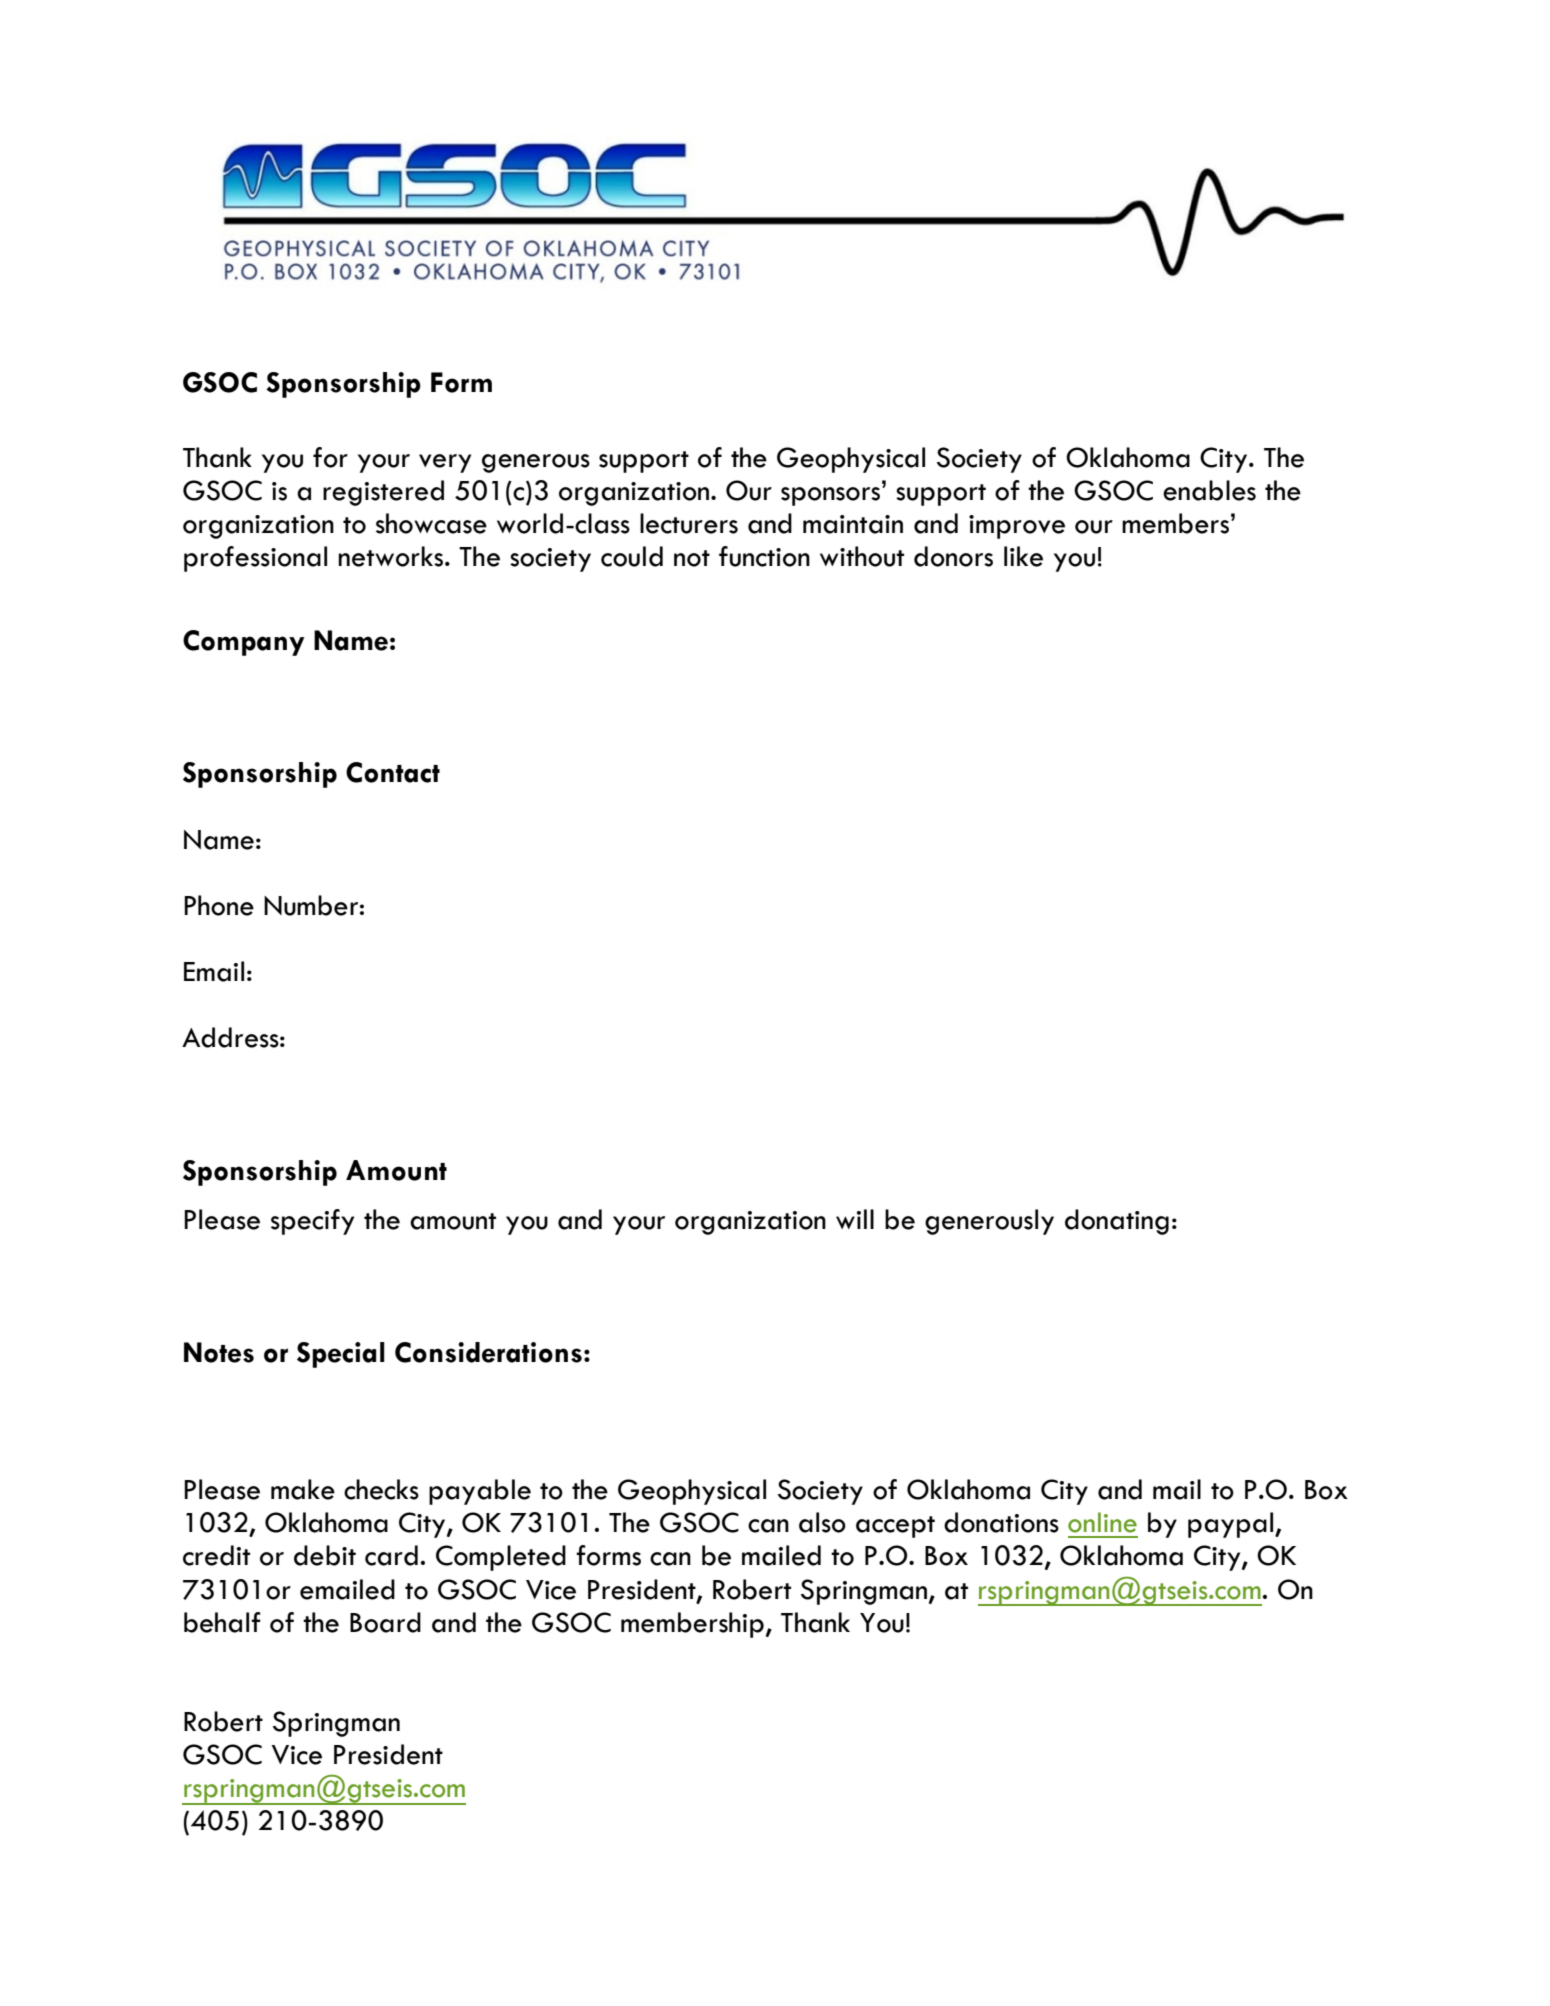 This screenshot has width=1550, height=2006. I want to click on Special, so click(341, 1355).
